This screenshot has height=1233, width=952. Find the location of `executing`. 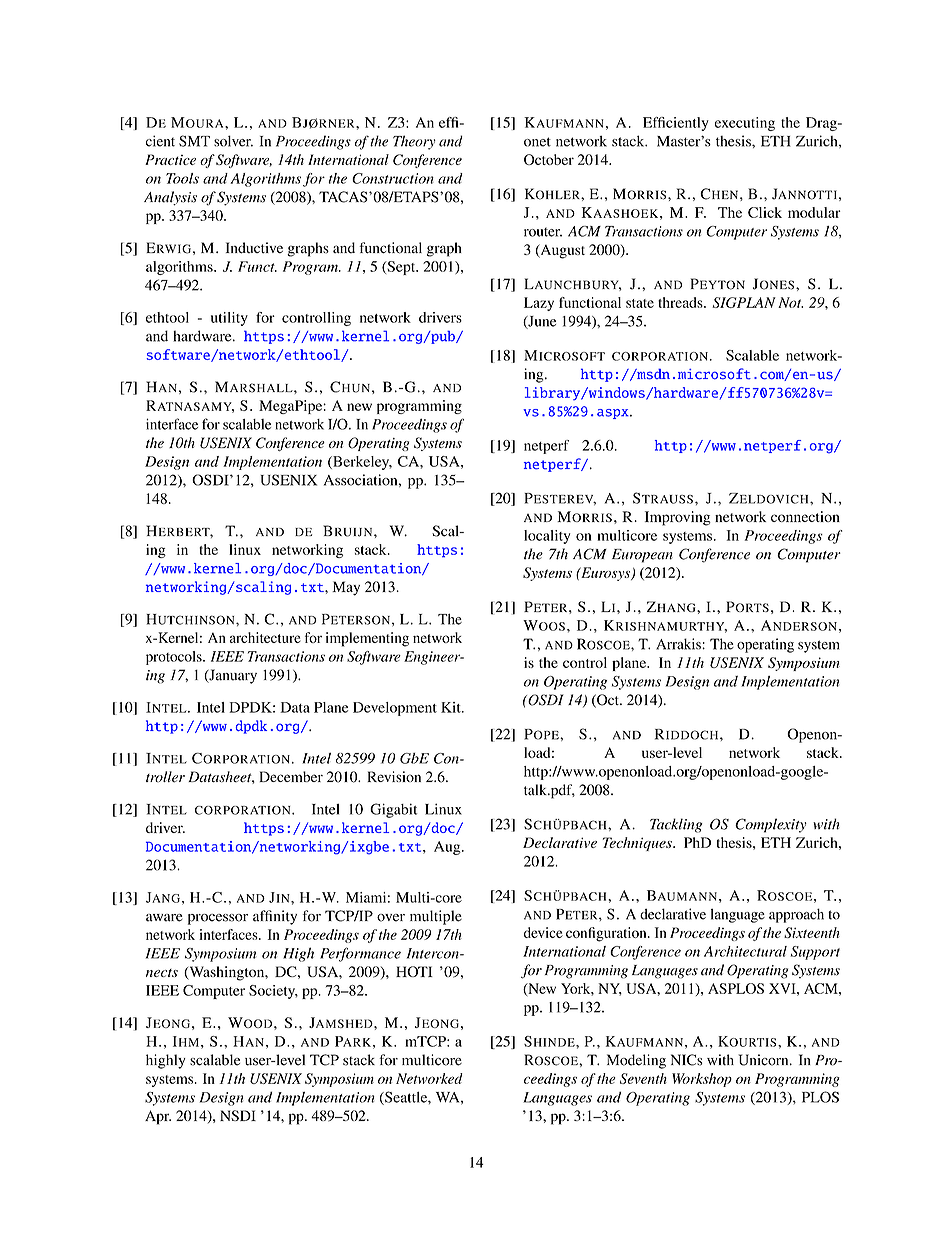

executing is located at coordinates (745, 124).
